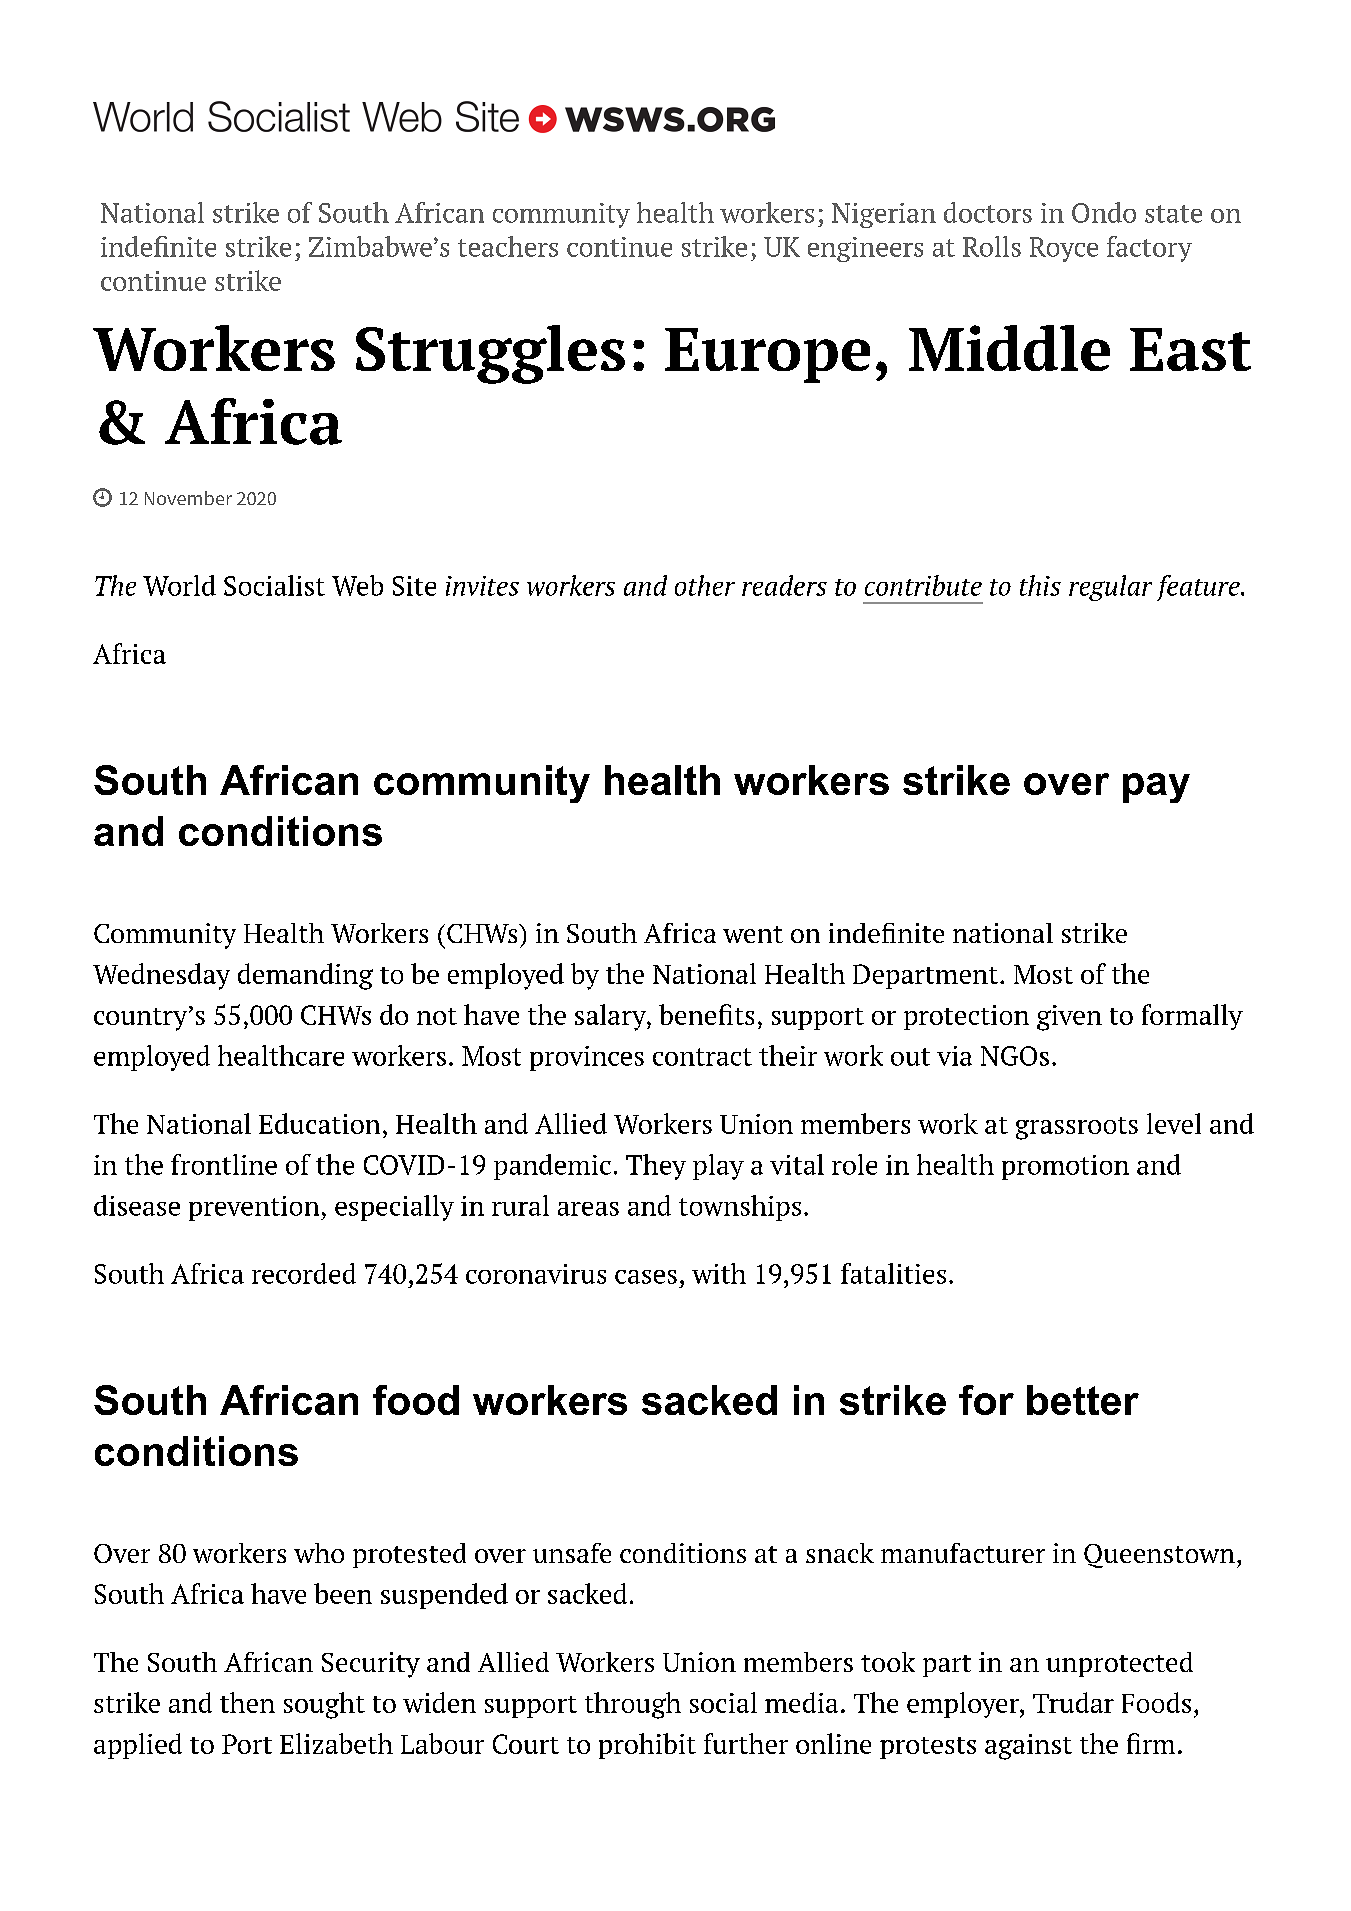 This screenshot has height=1911, width=1351. Describe the element at coordinates (767, 355) in the screenshot. I see `Europe` at that location.
